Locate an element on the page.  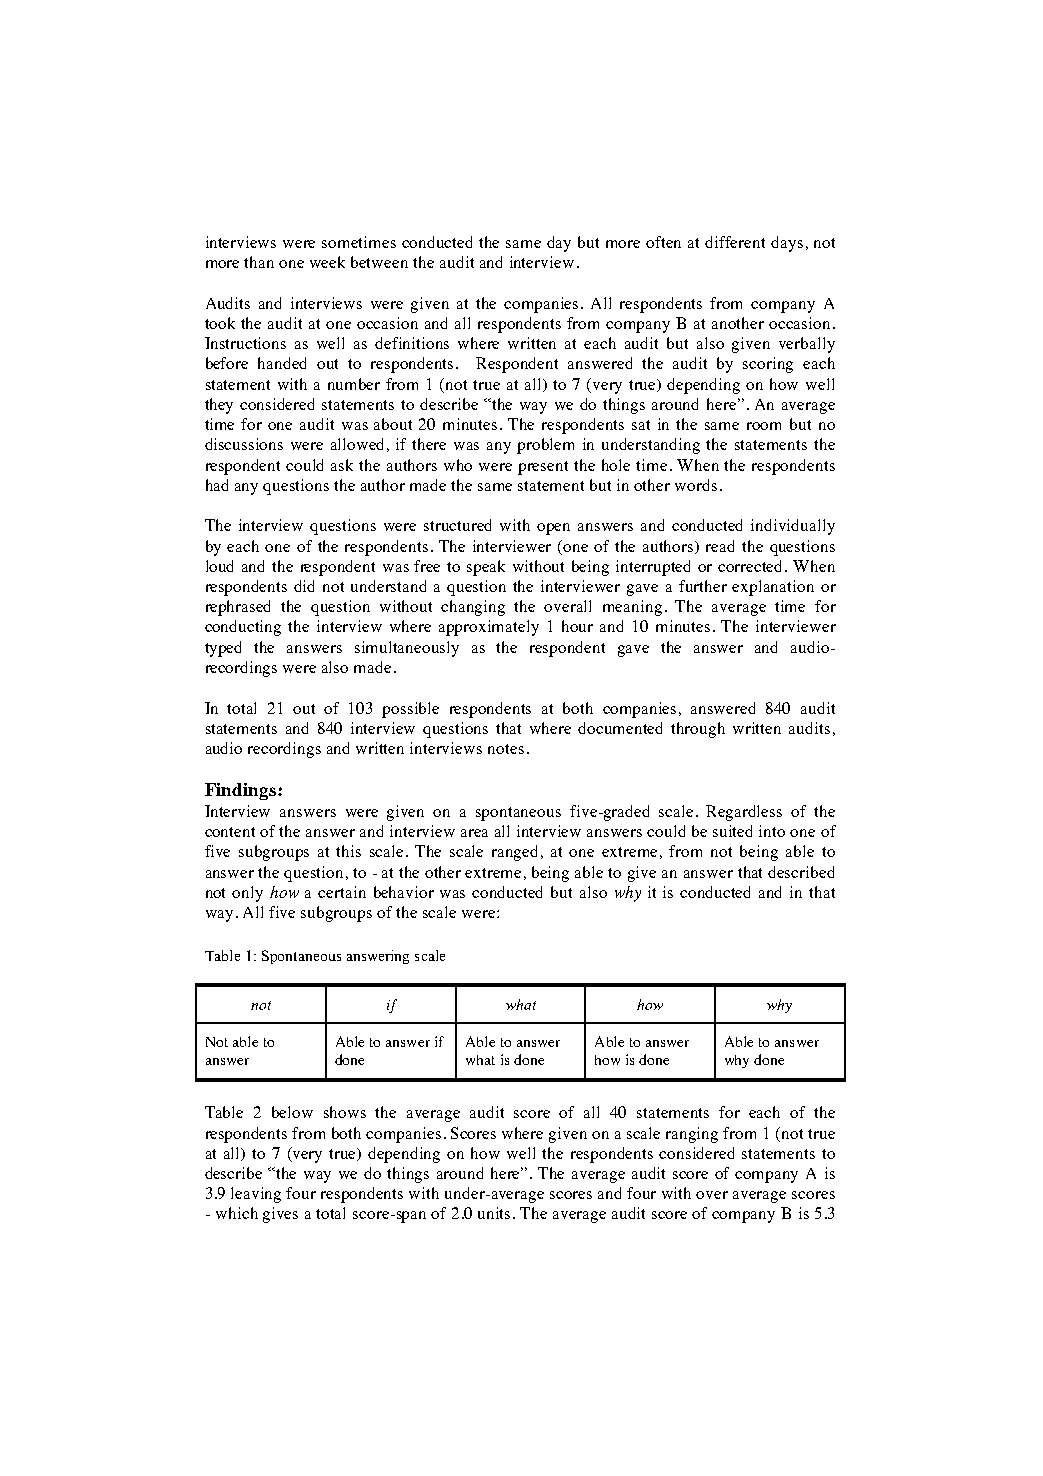
definitions is located at coordinates (412, 343).
